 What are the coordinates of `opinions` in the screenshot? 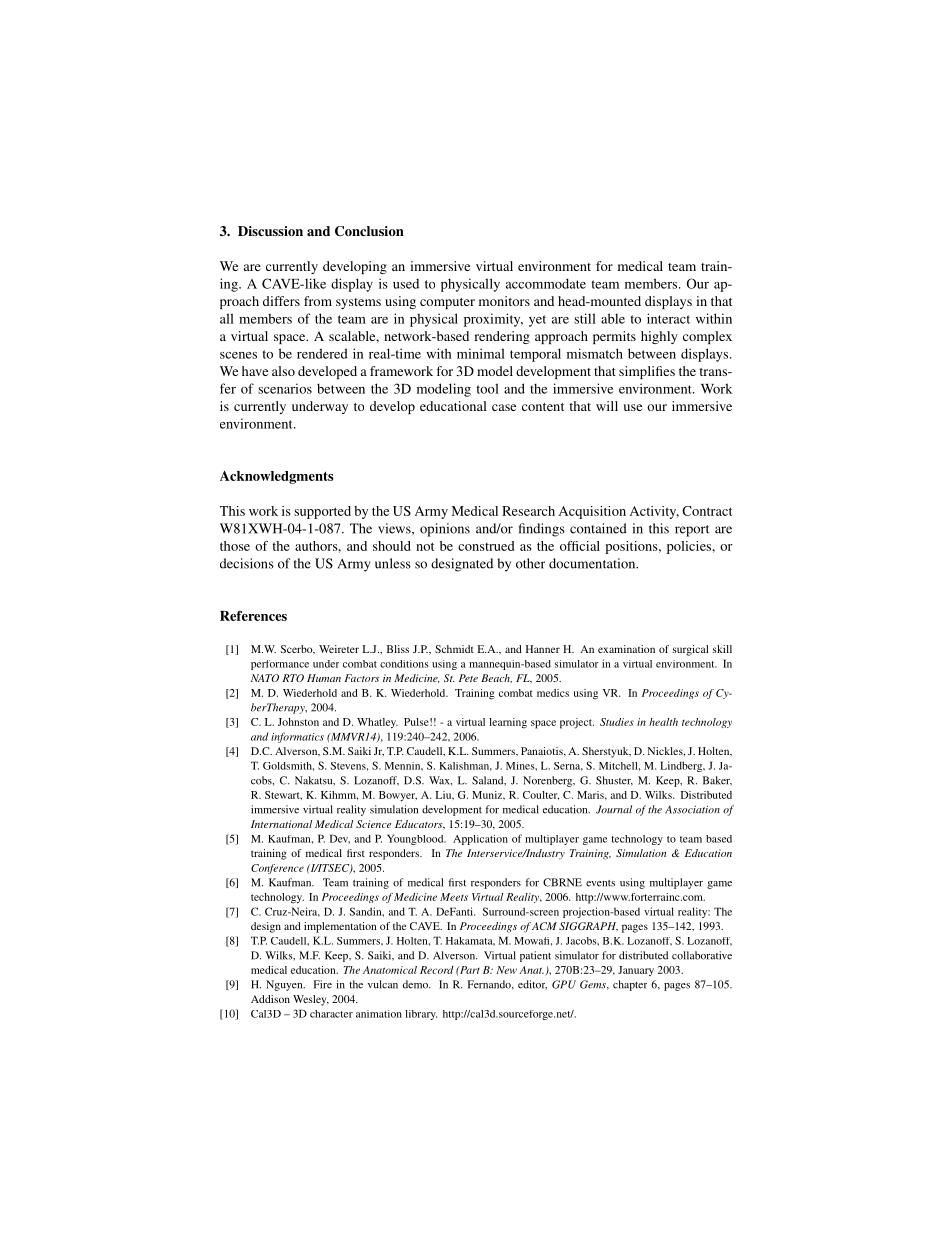 It's located at (445, 530).
